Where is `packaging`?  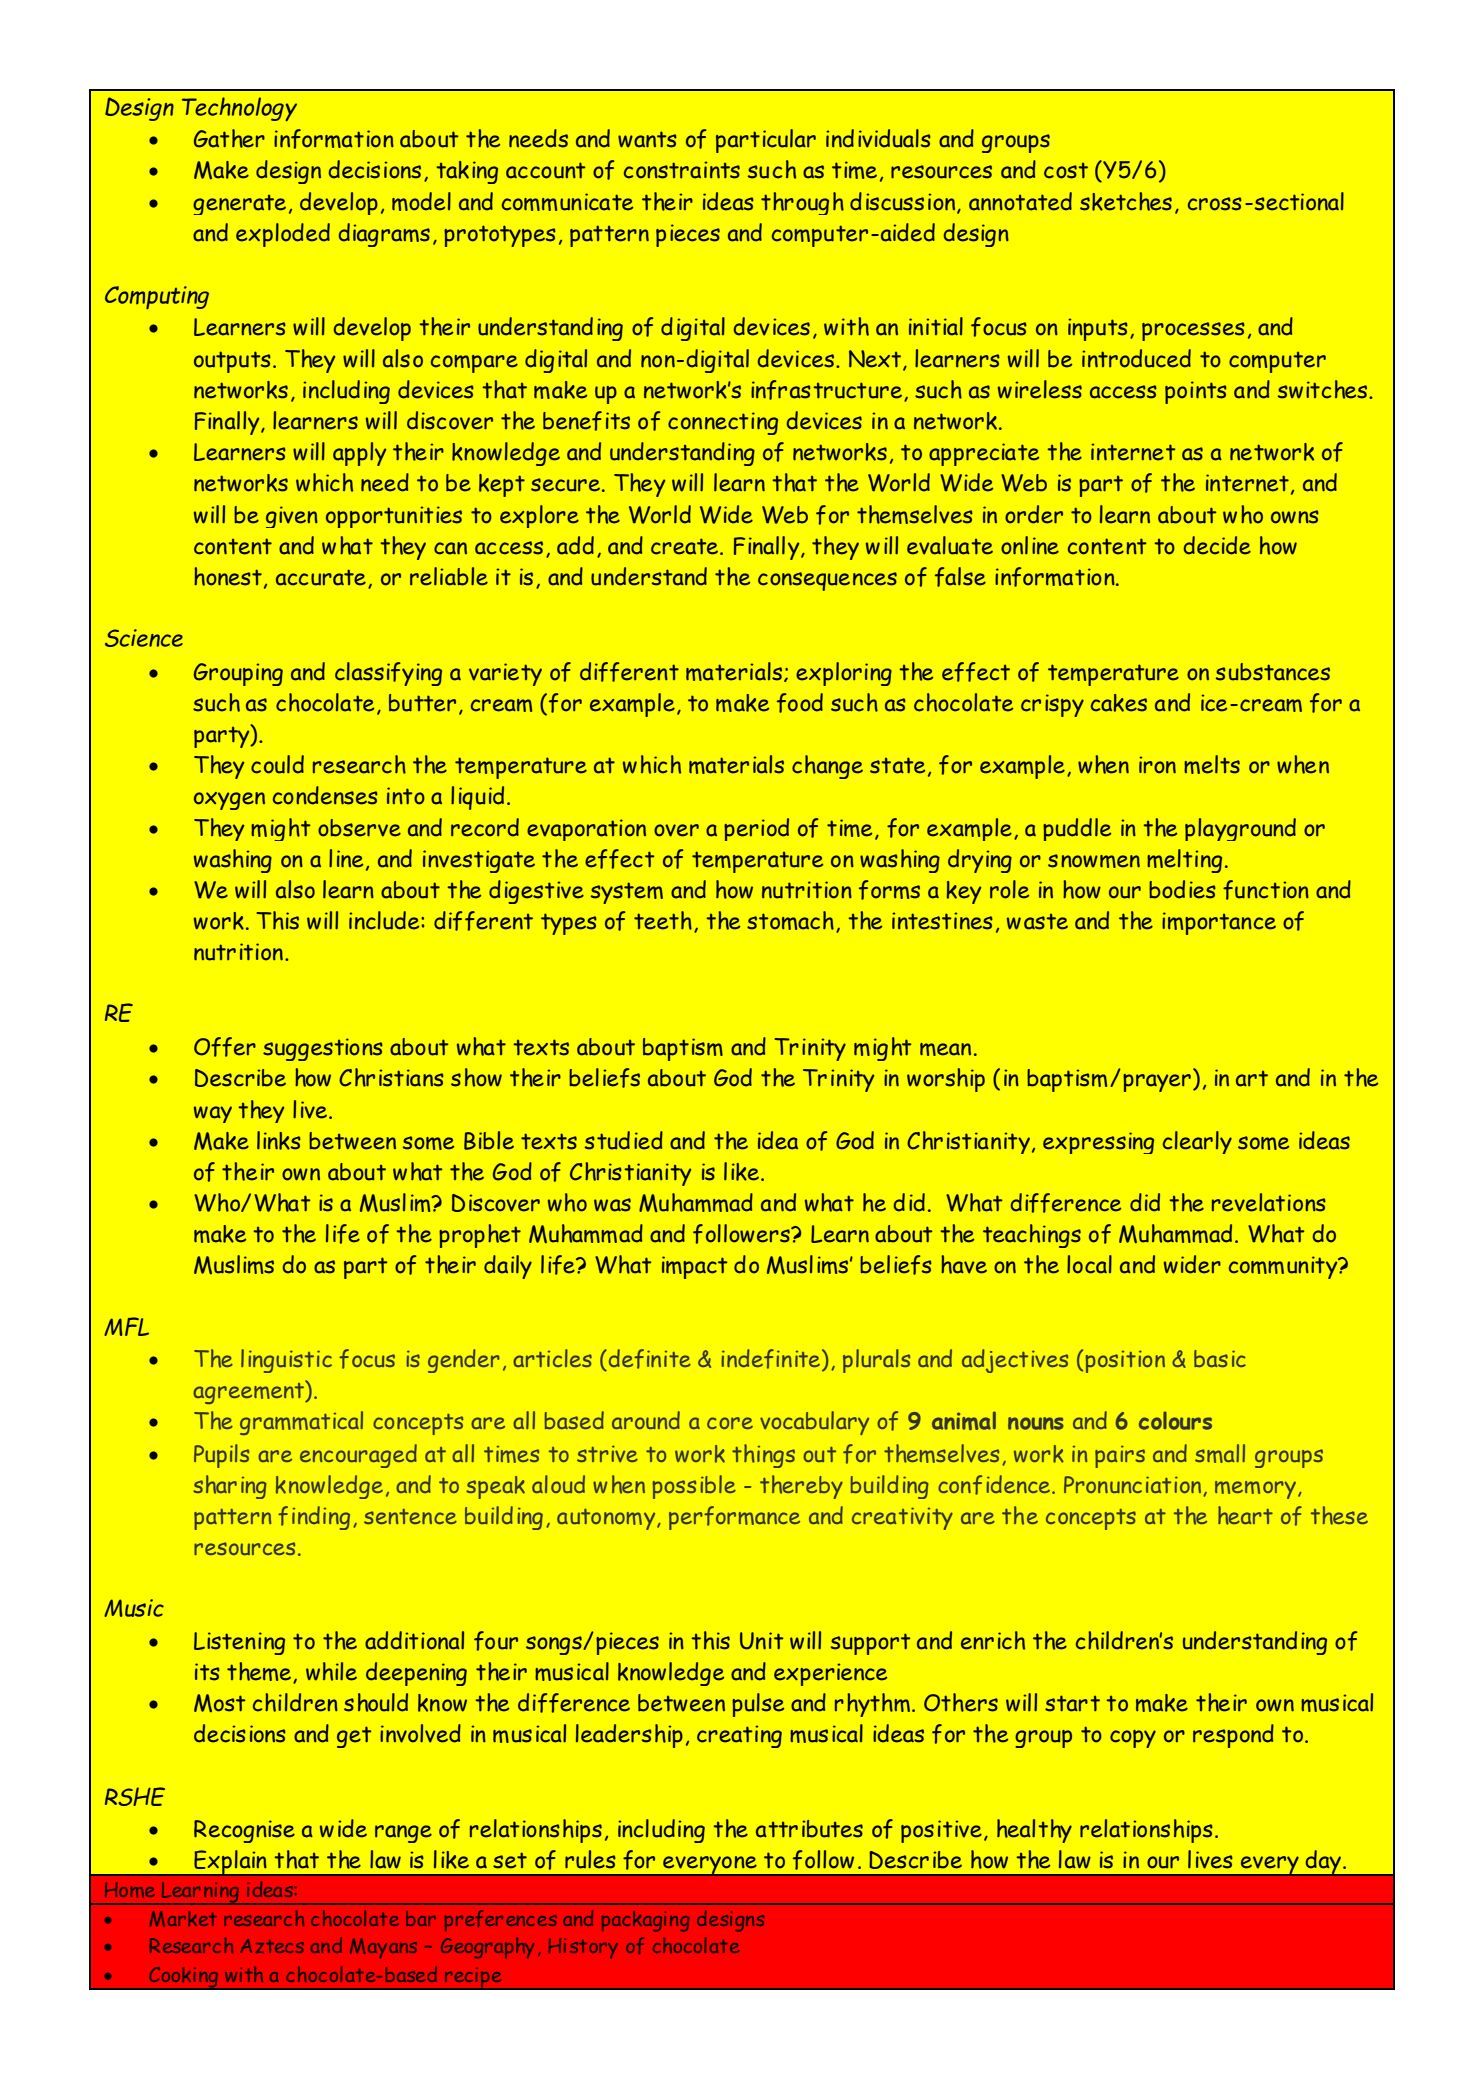
packaging is located at coordinates (645, 1921).
